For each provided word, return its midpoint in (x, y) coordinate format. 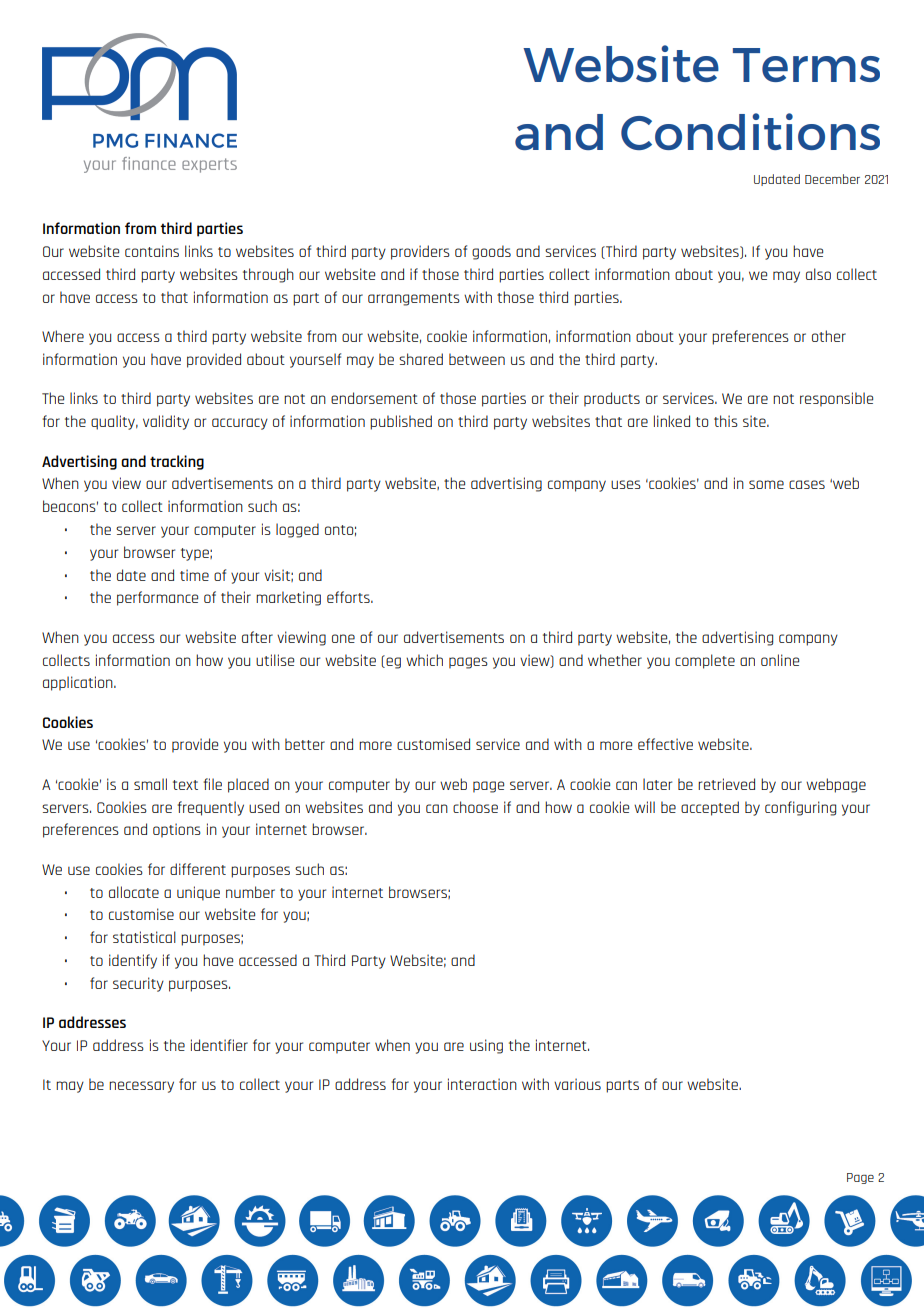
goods (491, 252)
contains (152, 251)
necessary (141, 1087)
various (577, 1084)
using (486, 1046)
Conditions (750, 131)
